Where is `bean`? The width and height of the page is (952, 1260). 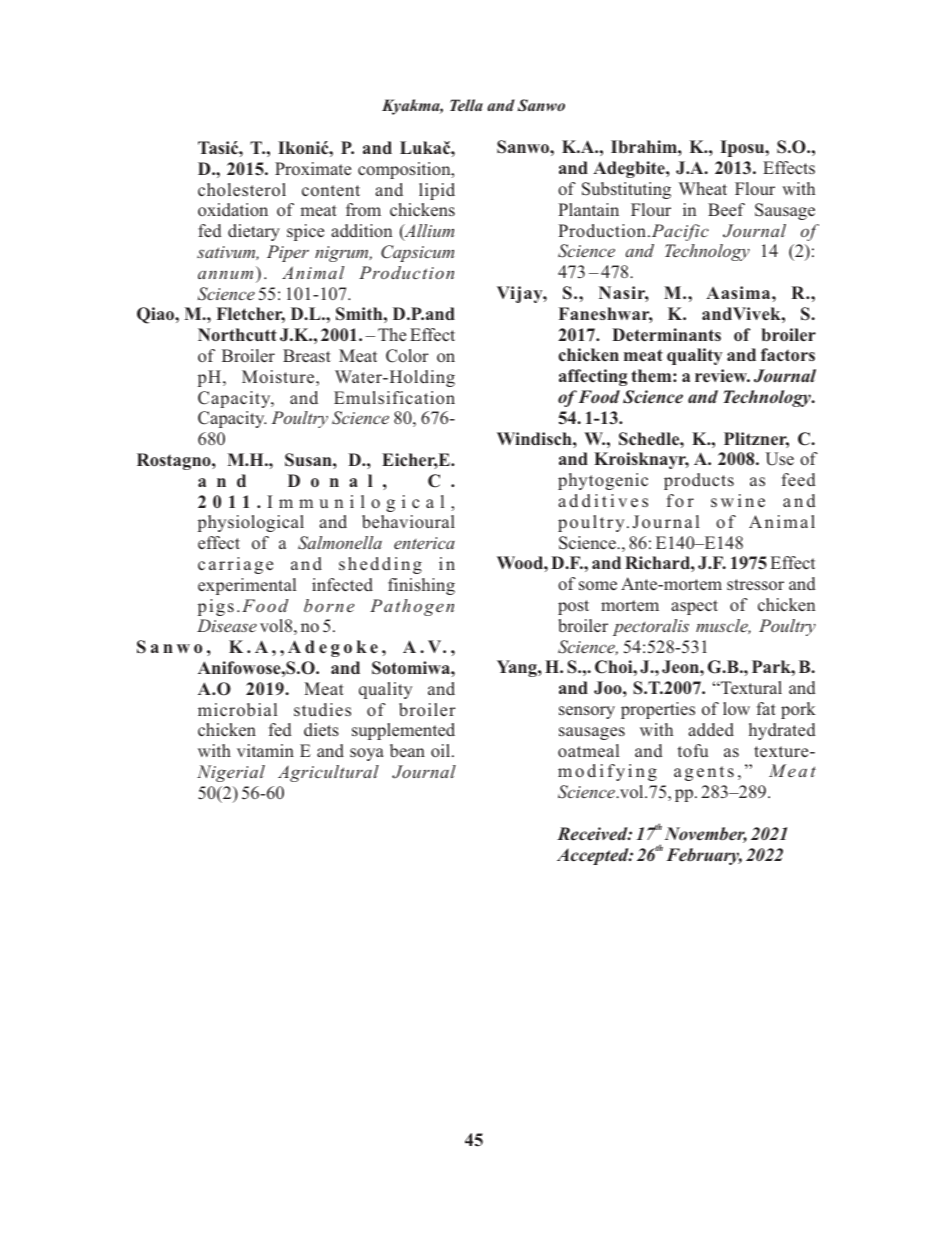
bean is located at coordinates (407, 750).
